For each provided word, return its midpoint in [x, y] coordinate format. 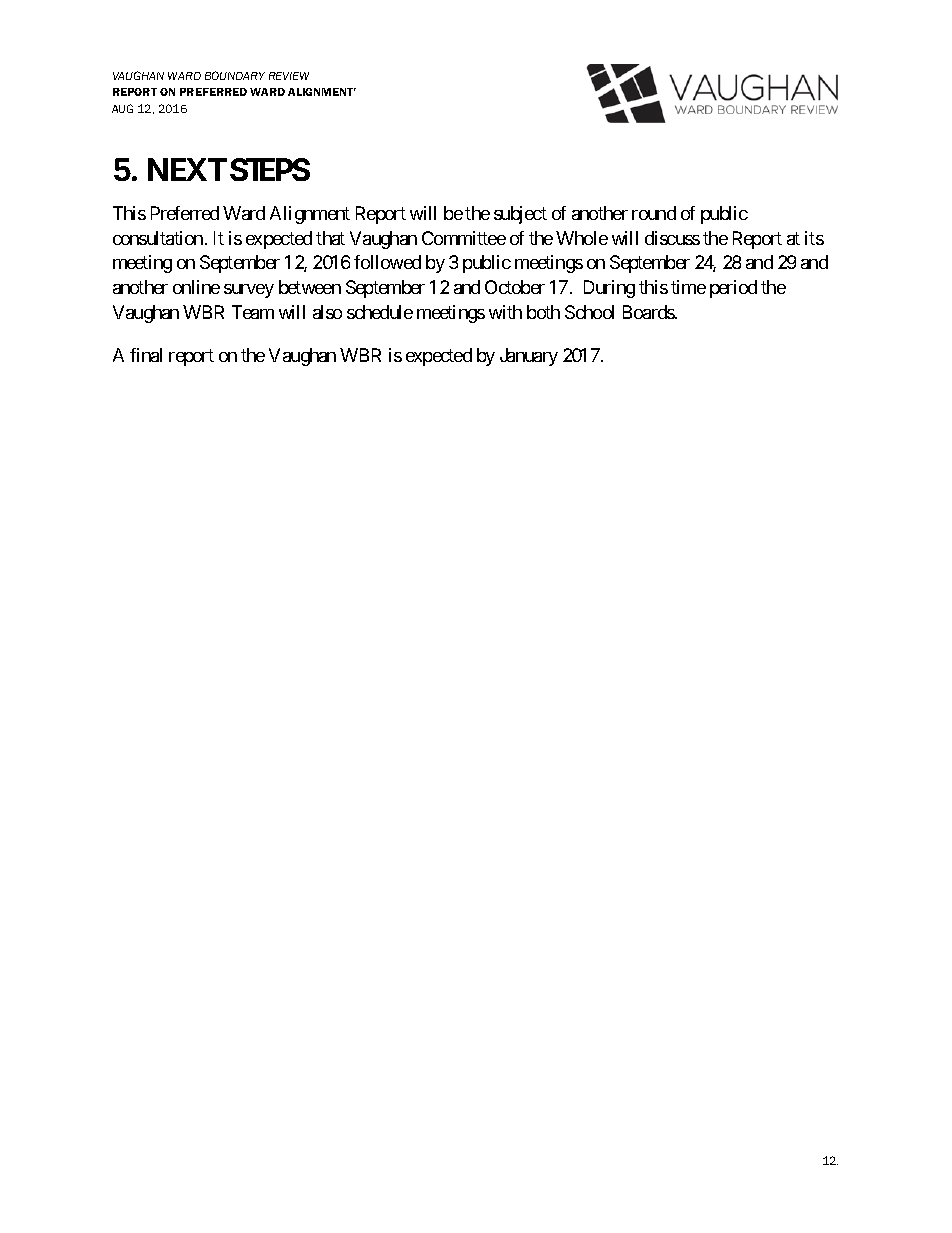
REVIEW [289, 76]
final [146, 355]
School [589, 312]
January [529, 357]
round [654, 213]
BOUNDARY [235, 75]
